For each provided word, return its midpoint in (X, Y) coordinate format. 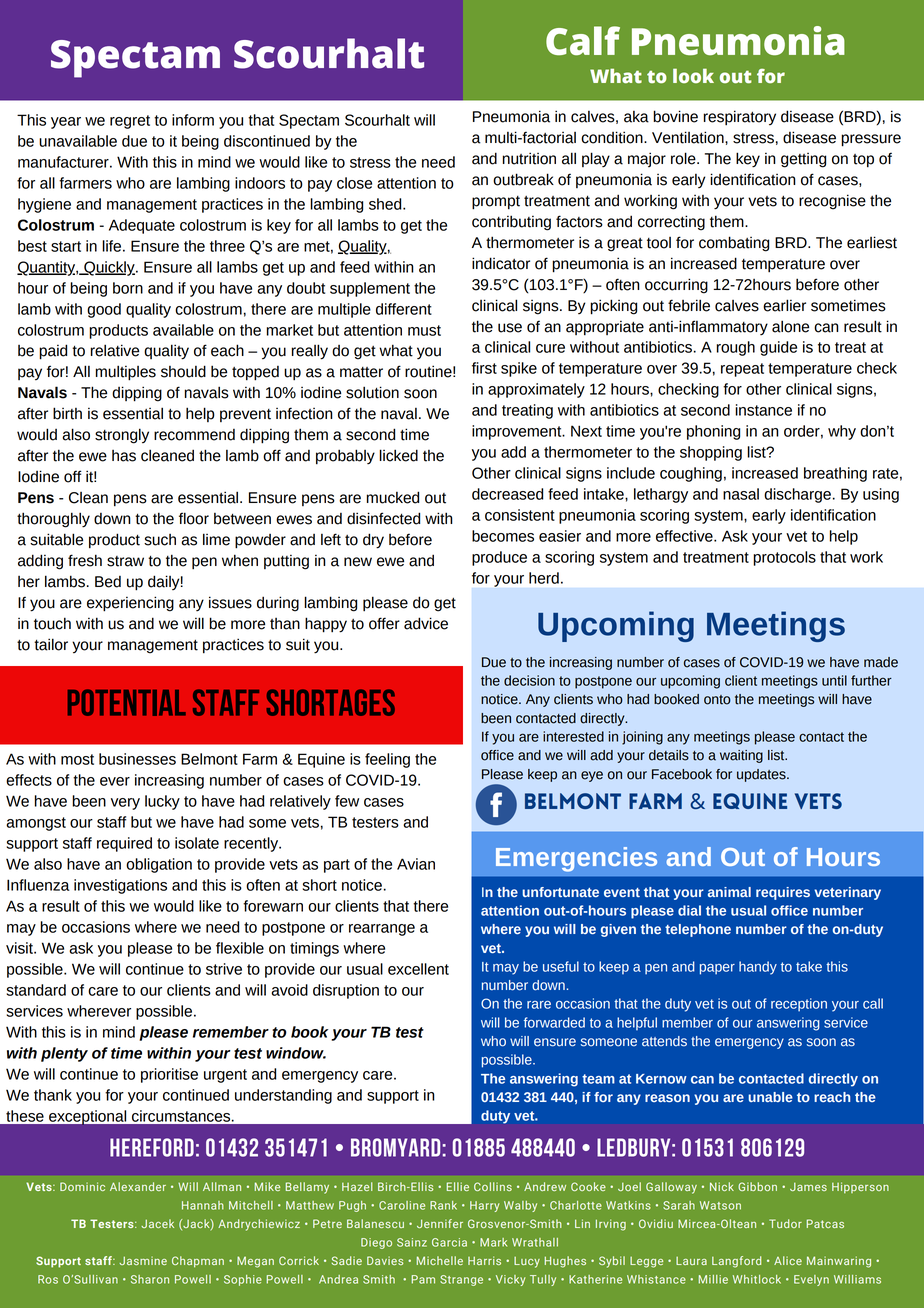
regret (130, 122)
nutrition (529, 158)
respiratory (739, 118)
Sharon (150, 1279)
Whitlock (757, 1279)
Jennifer (440, 1223)
